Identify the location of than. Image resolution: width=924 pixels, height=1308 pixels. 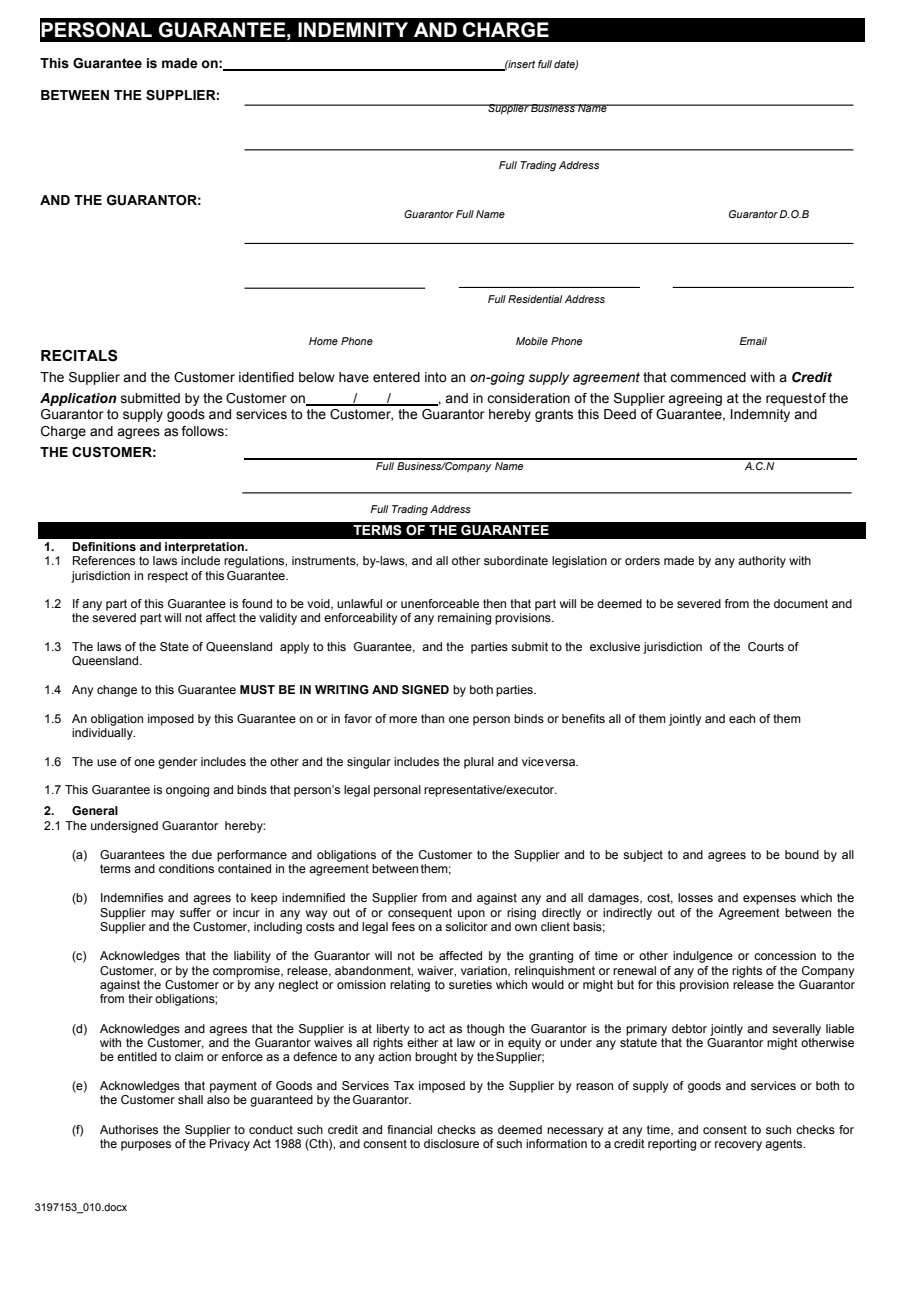
(432, 718).
